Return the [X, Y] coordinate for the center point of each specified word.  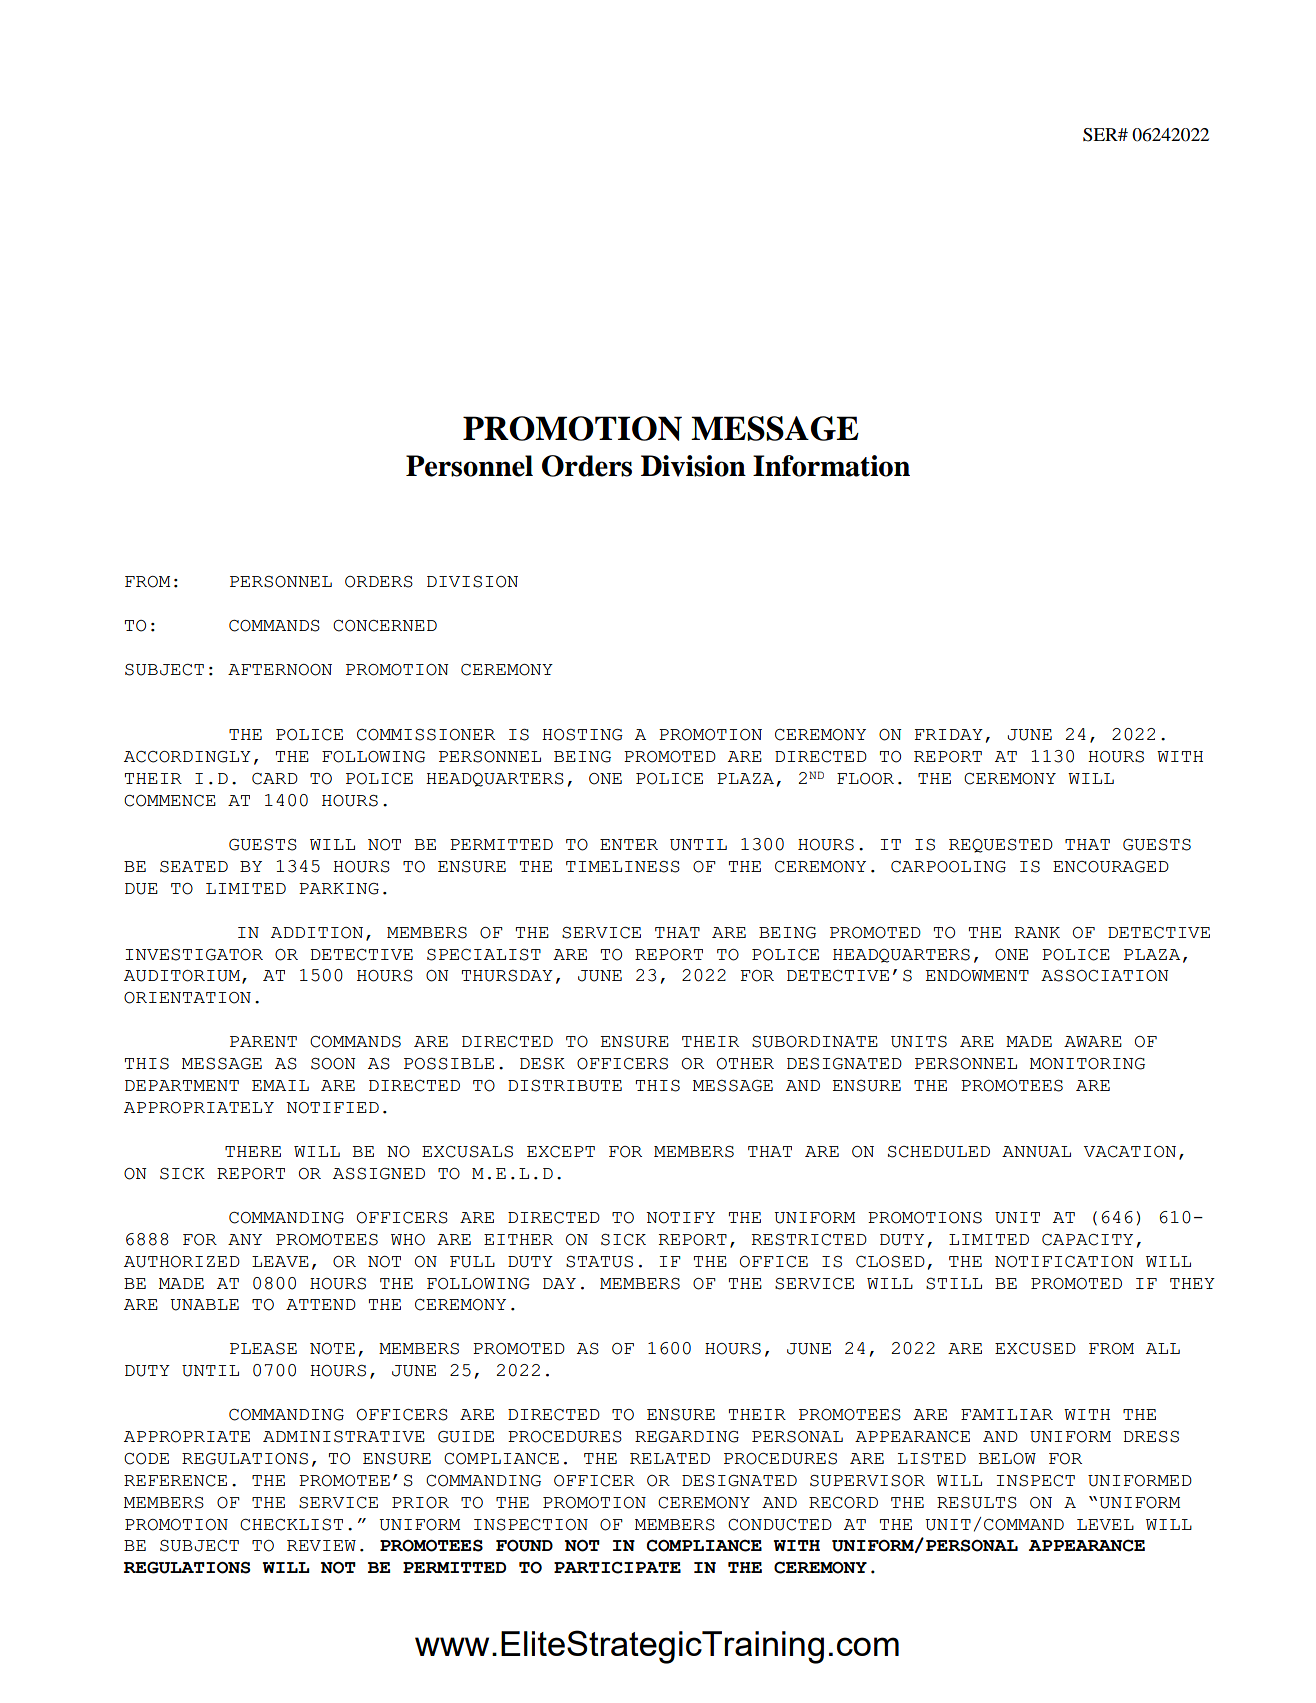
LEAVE [280, 1261]
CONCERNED [385, 626]
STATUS [599, 1262]
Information [831, 466]
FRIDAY [949, 734]
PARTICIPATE [617, 1568]
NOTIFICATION [1064, 1262]
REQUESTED [1001, 846]
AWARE [1093, 1041]
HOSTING [582, 735]
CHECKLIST [291, 1525]
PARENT [263, 1041]
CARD [275, 779]
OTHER [745, 1064]
